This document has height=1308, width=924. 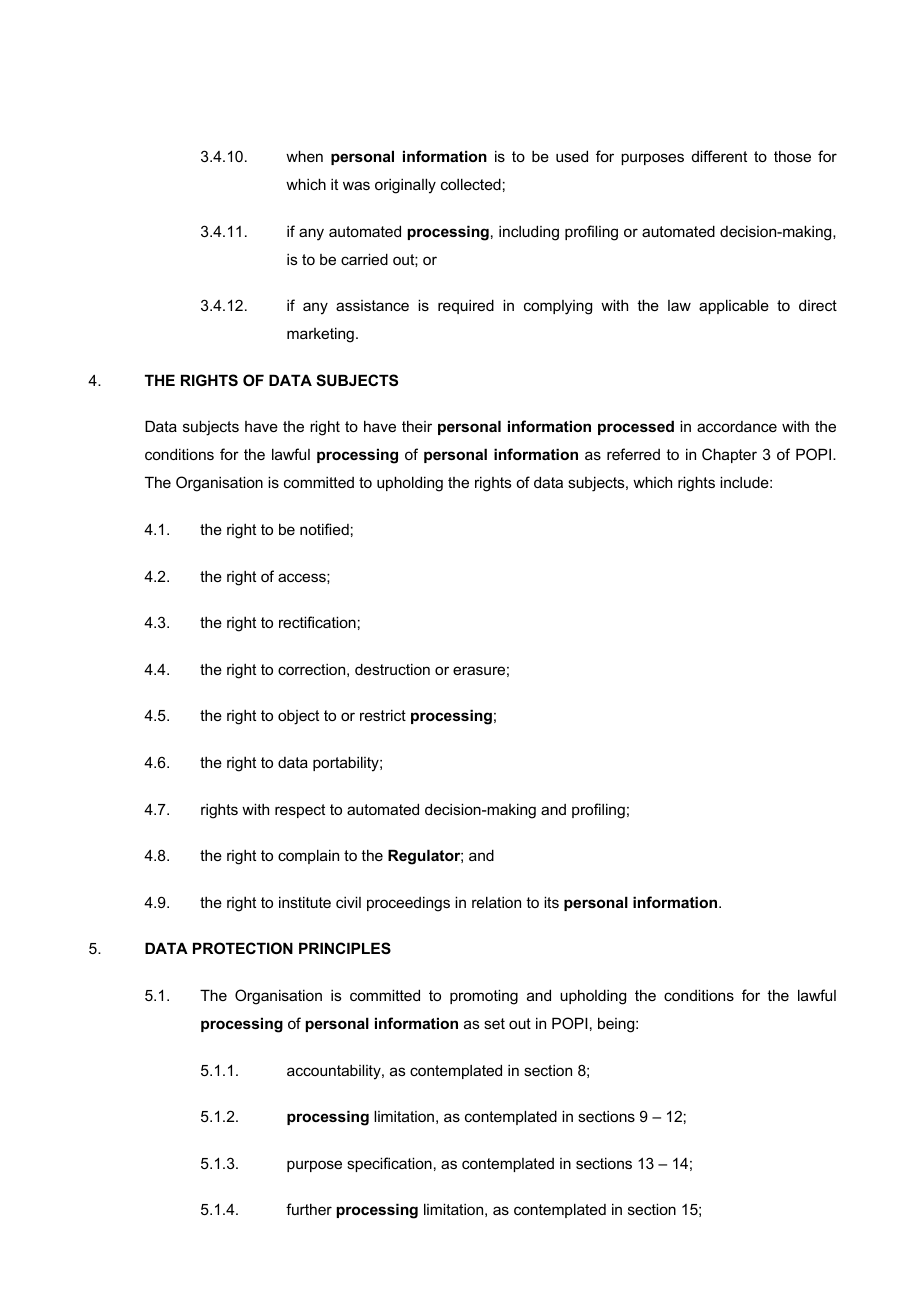 What do you see at coordinates (304, 156) in the document?
I see `when` at bounding box center [304, 156].
